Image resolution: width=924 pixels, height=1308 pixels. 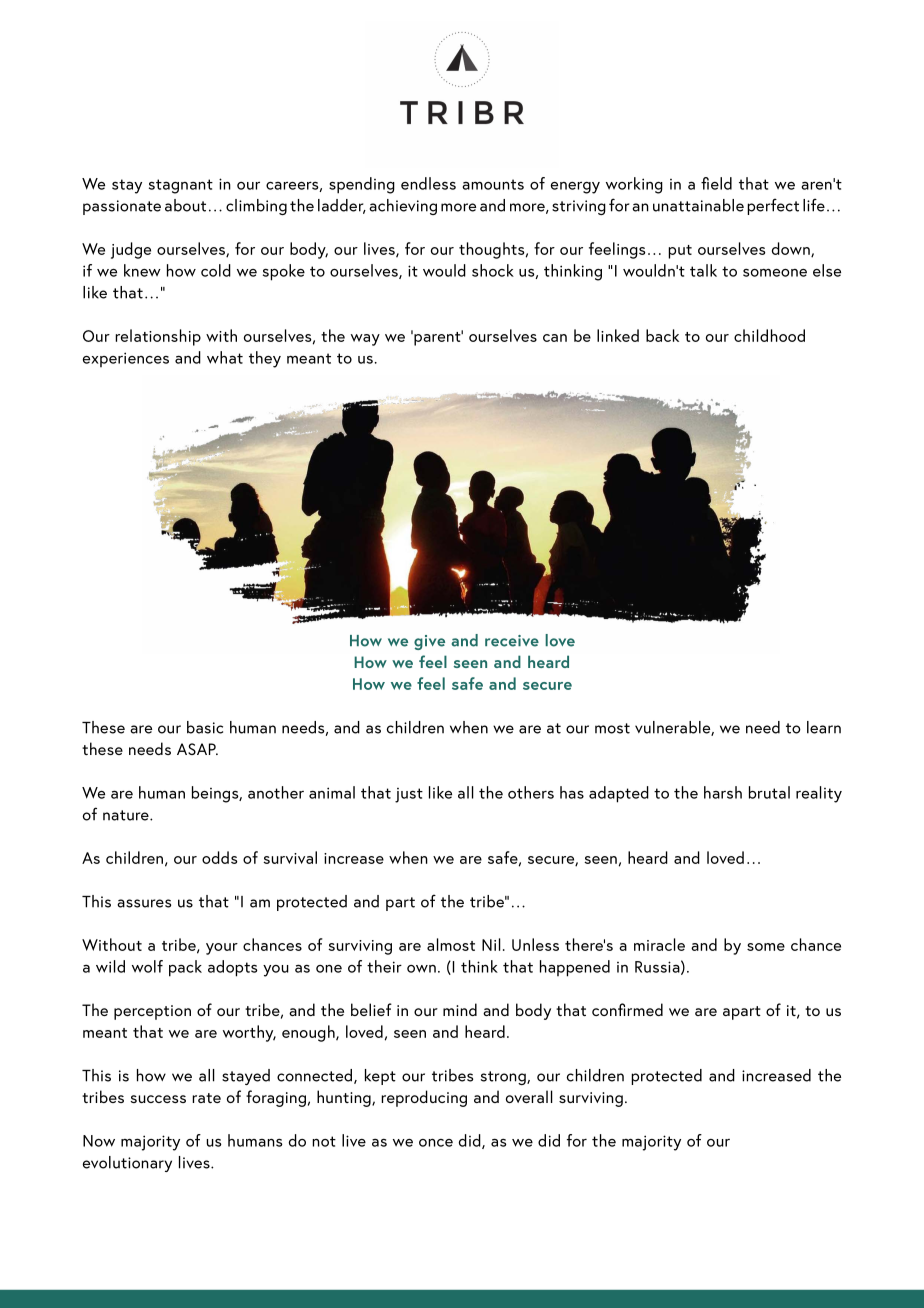 What do you see at coordinates (824, 727) in the image?
I see `learn` at bounding box center [824, 727].
